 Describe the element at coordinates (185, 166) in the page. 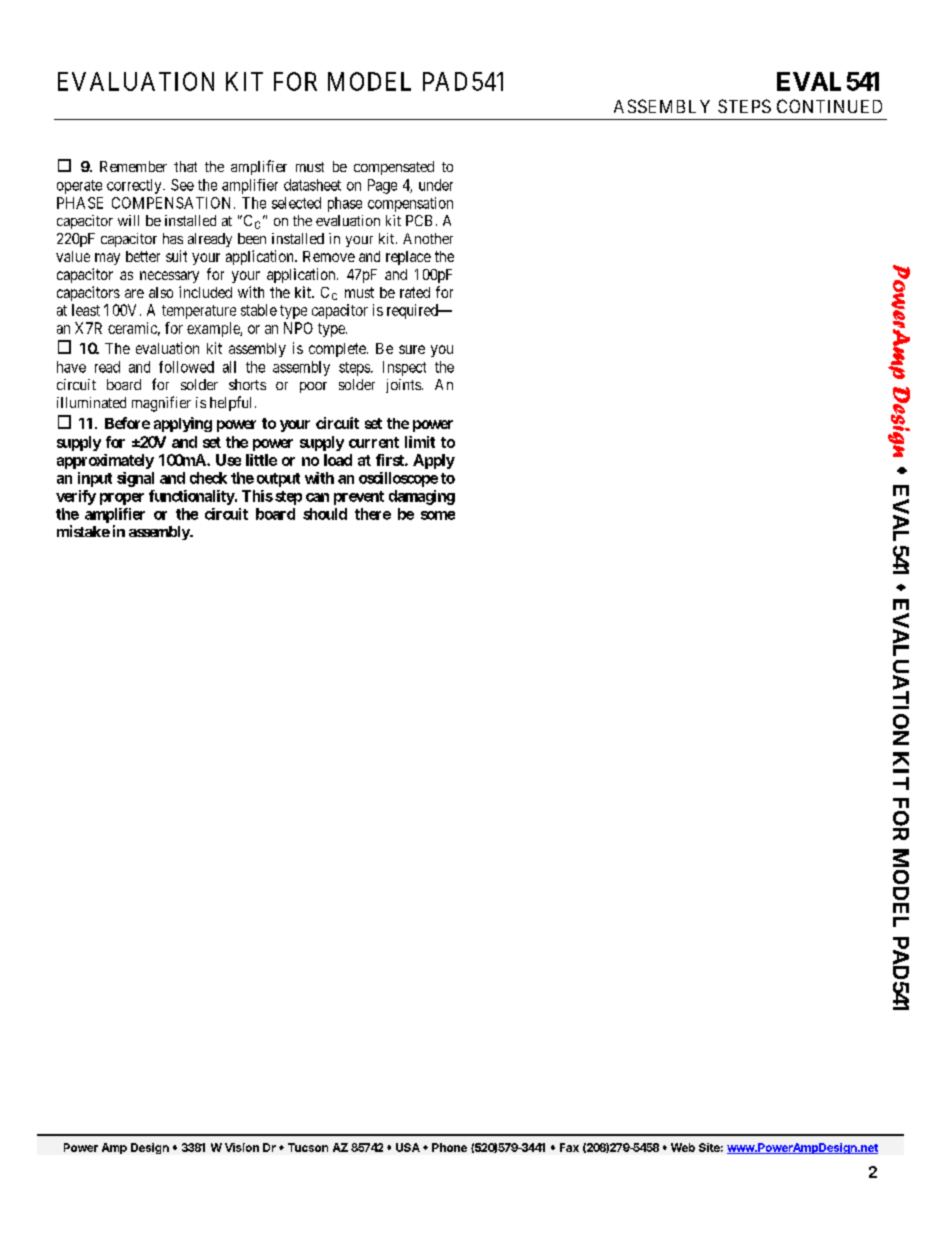

I see `that` at that location.
